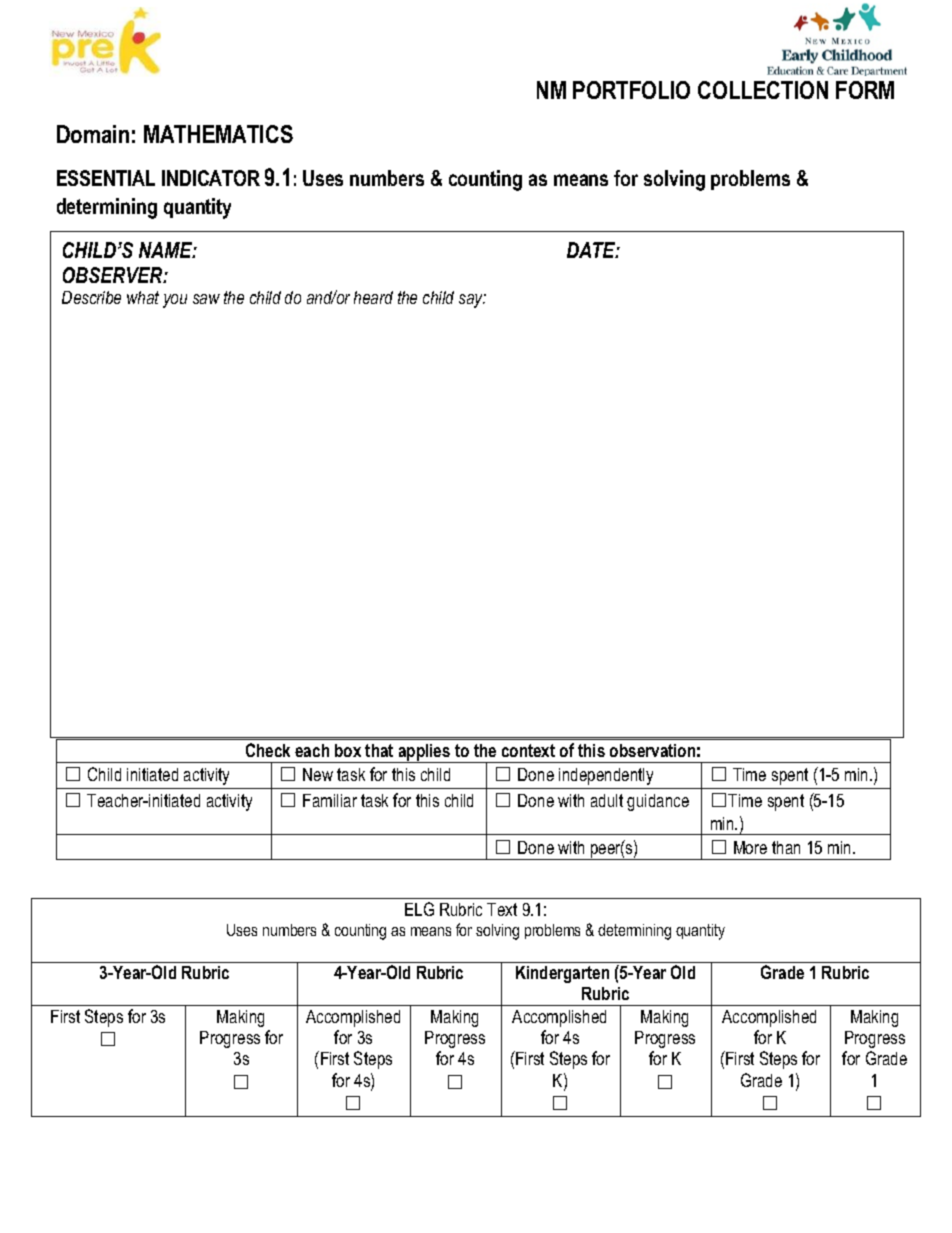 The image size is (952, 1233). I want to click on saw, so click(206, 299).
